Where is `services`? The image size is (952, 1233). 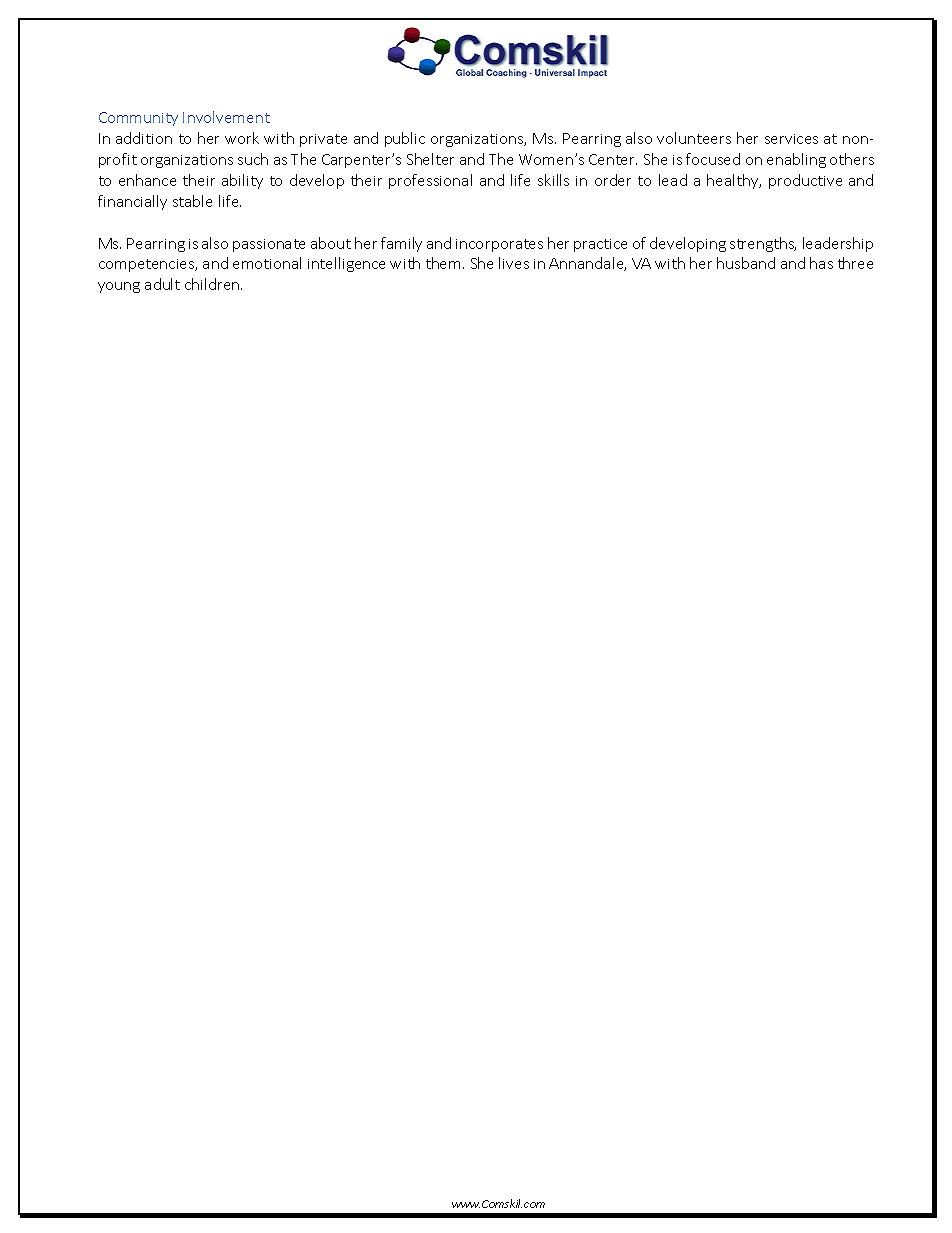
services is located at coordinates (791, 139).
